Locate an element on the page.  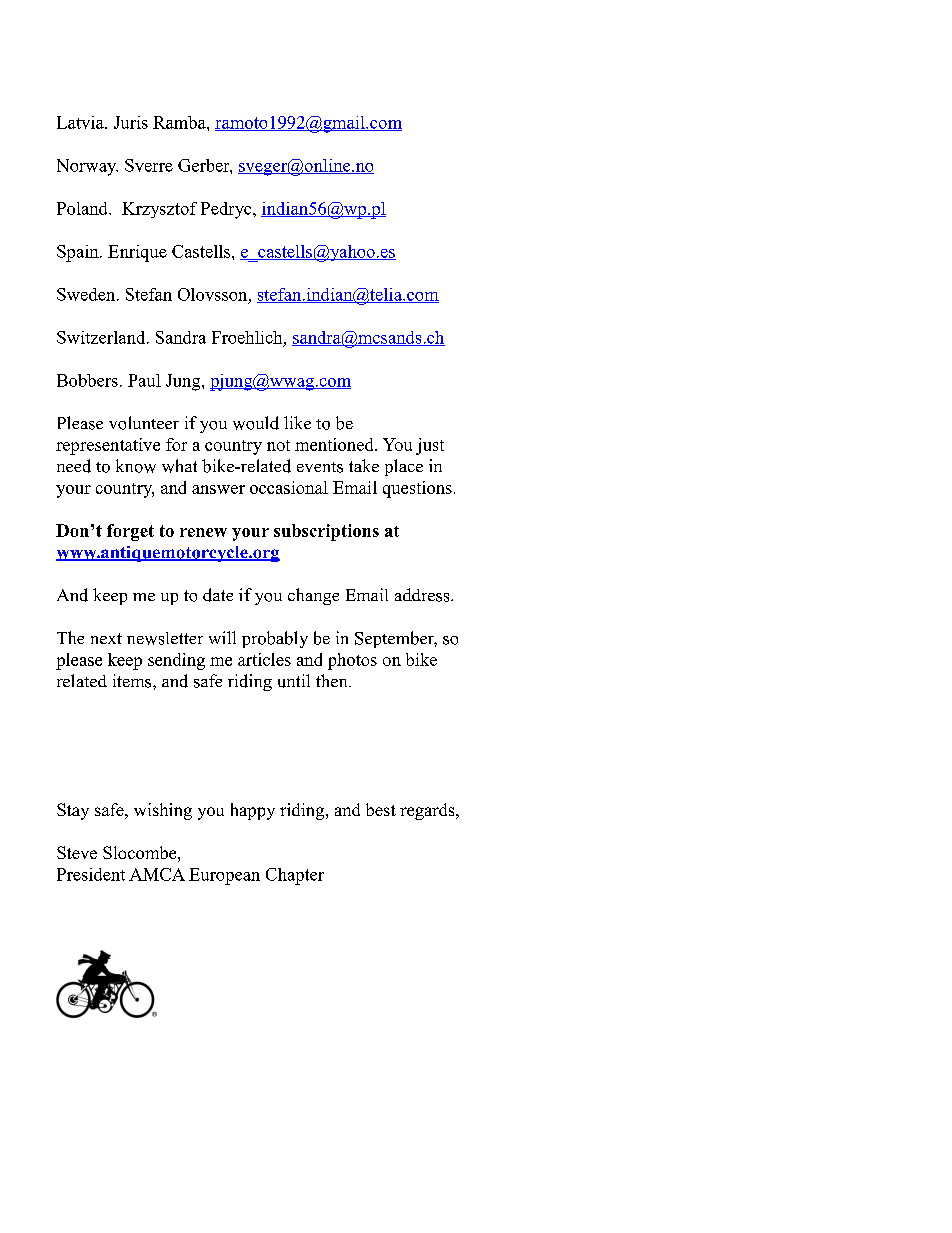
forget is located at coordinates (130, 532).
